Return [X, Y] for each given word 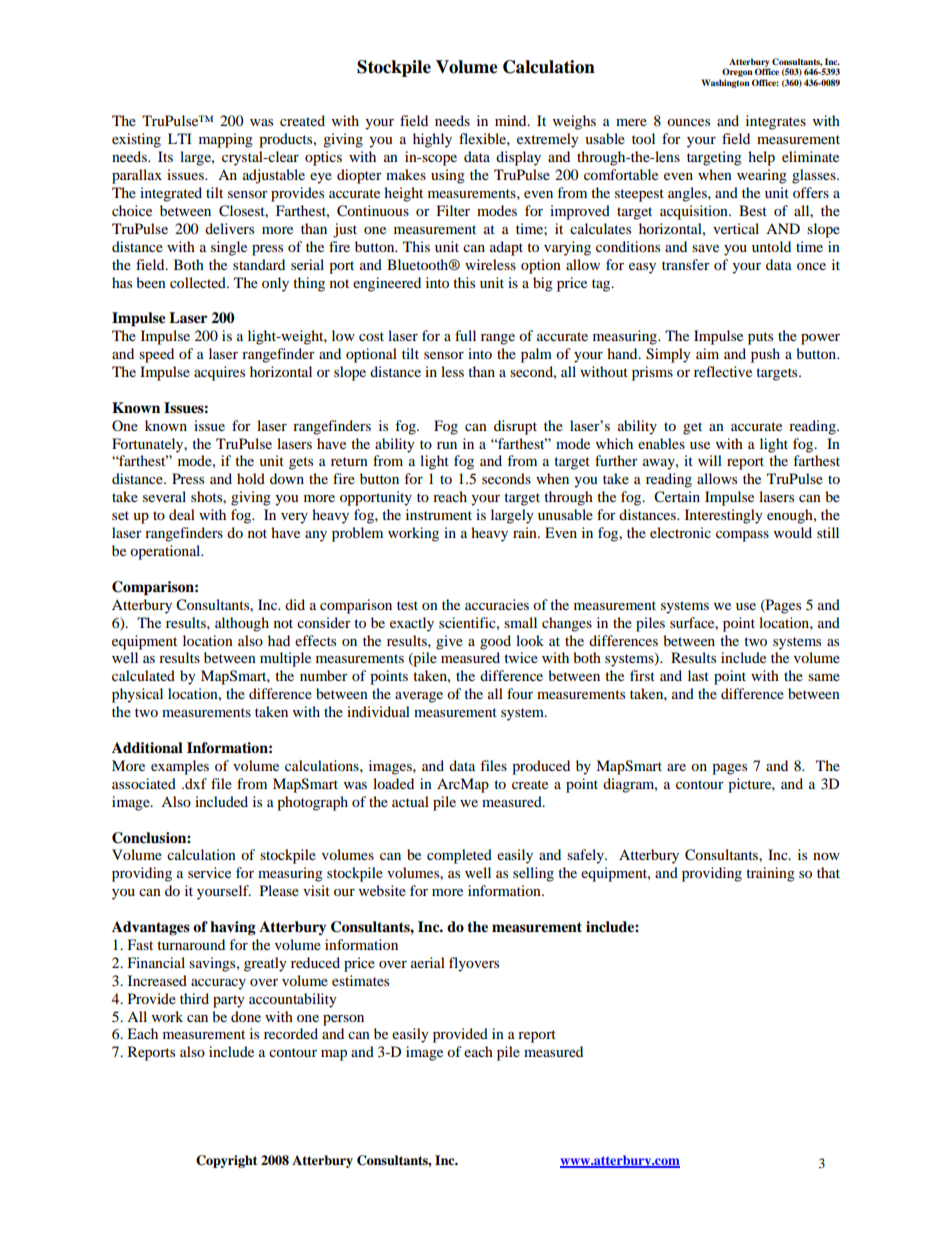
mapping [226, 140]
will [710, 460]
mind [512, 120]
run [447, 445]
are [676, 767]
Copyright [226, 1161]
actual [410, 801]
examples [180, 767]
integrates [776, 122]
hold [251, 478]
